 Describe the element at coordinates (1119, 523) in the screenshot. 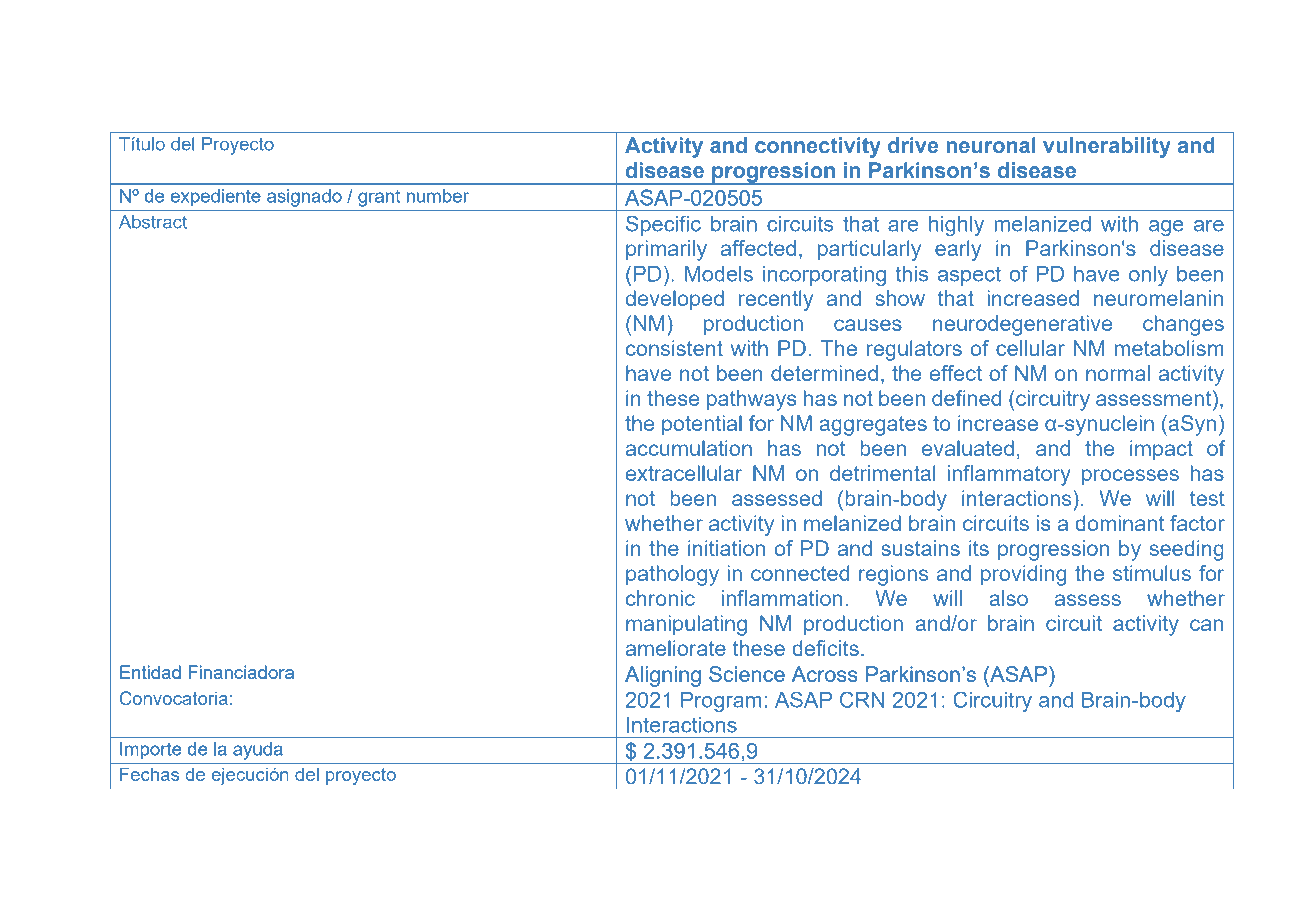

I see `dominant` at that location.
